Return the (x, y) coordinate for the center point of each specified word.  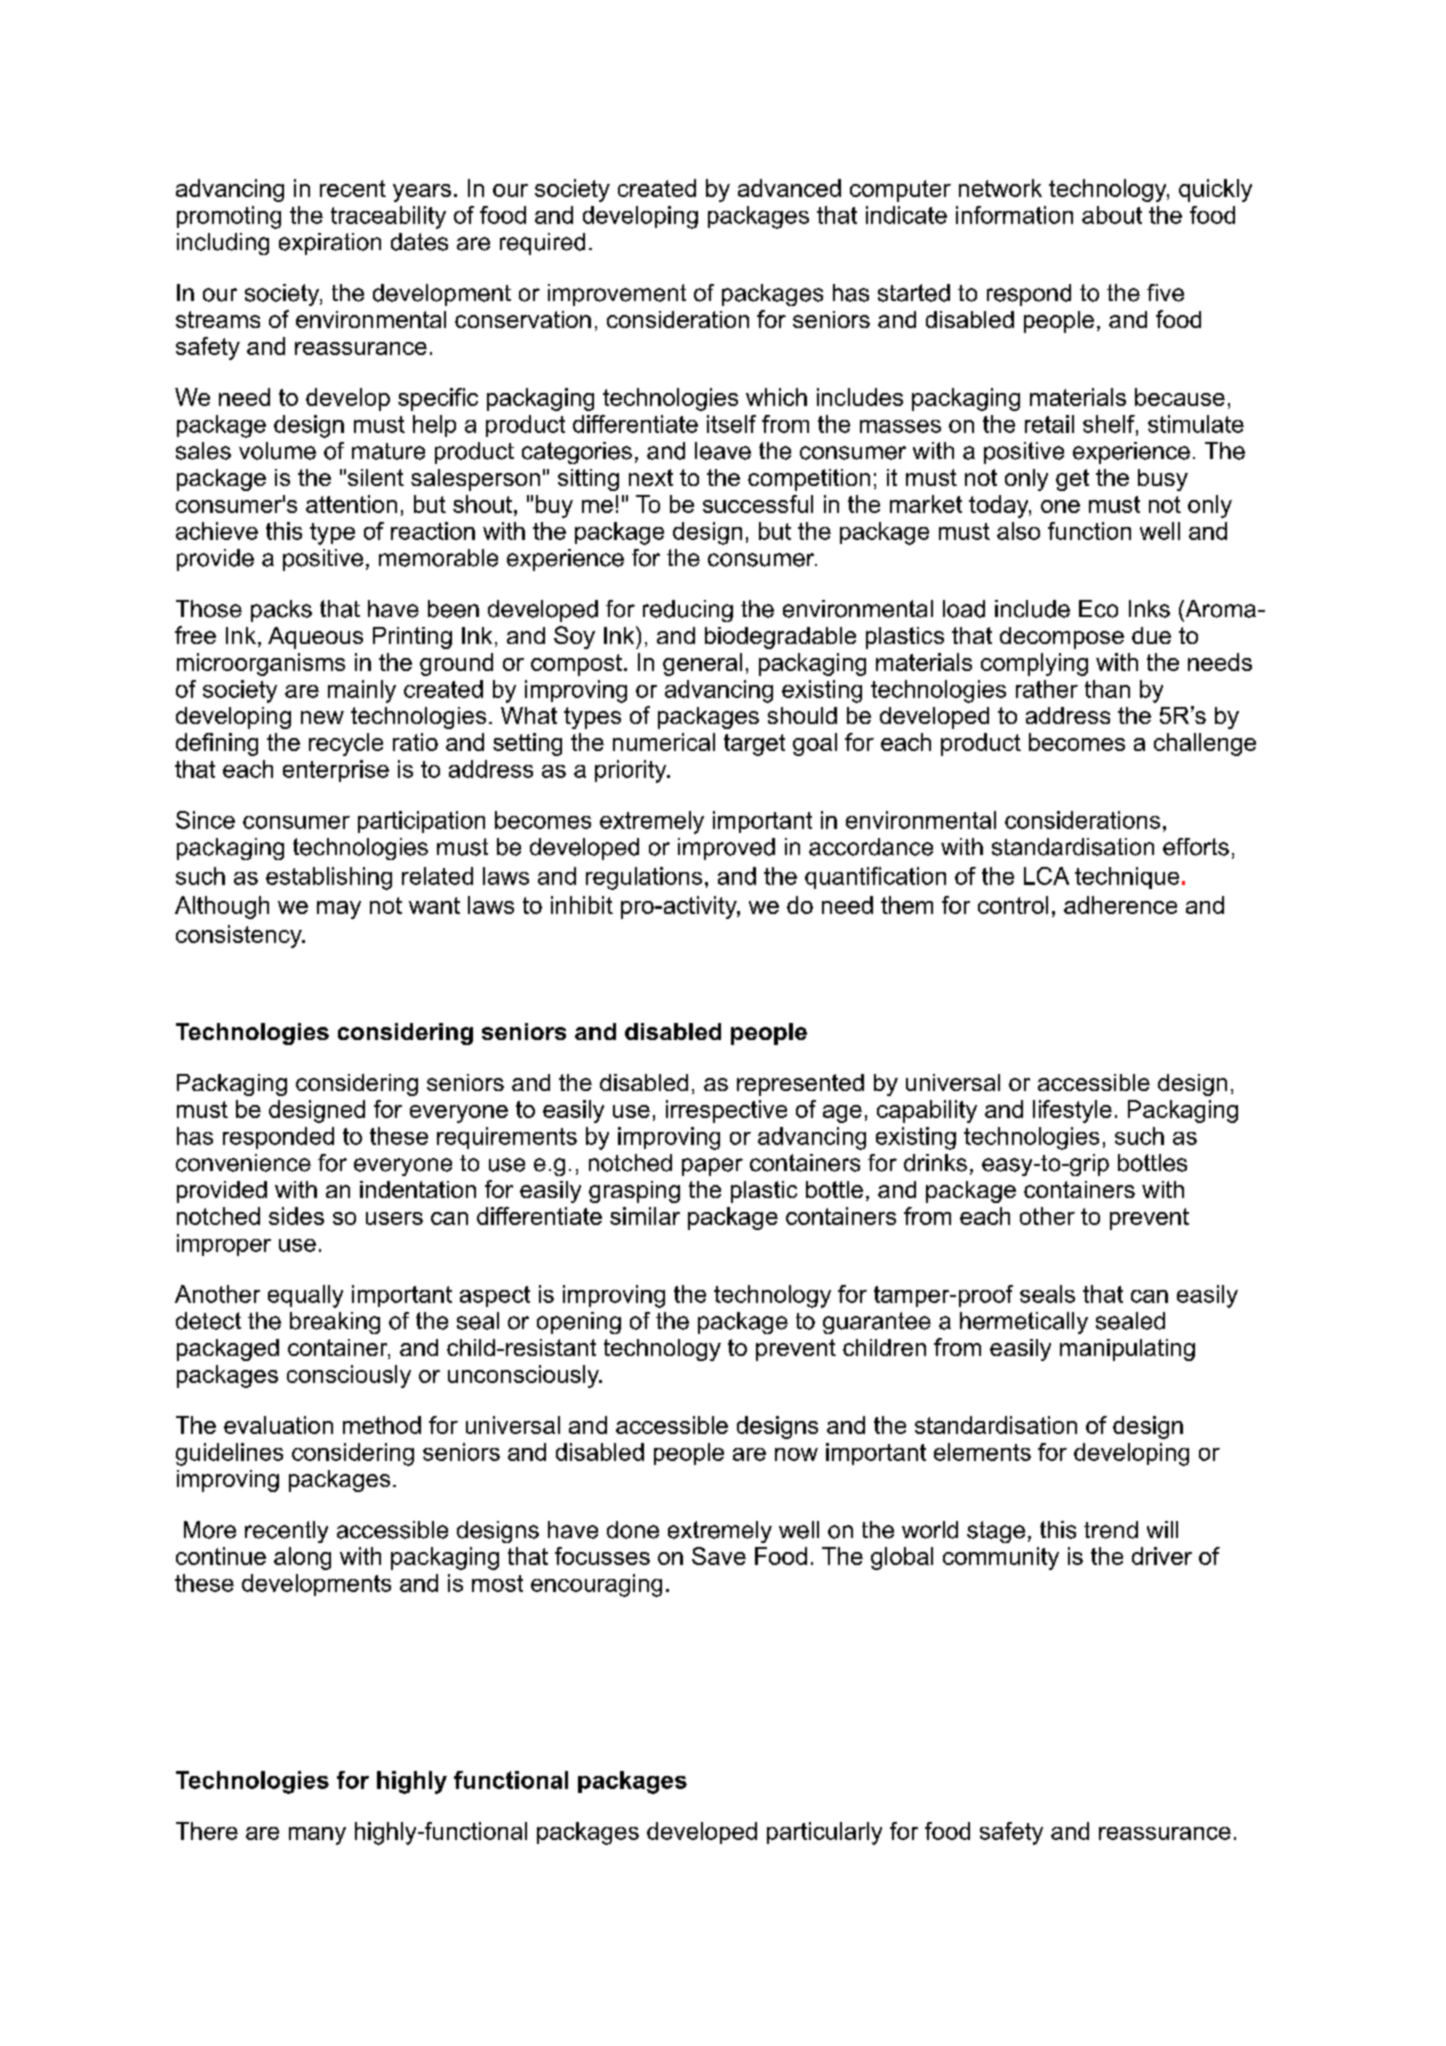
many (317, 1836)
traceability (388, 217)
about (1112, 215)
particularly (824, 1833)
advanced (789, 188)
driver (1162, 1556)
